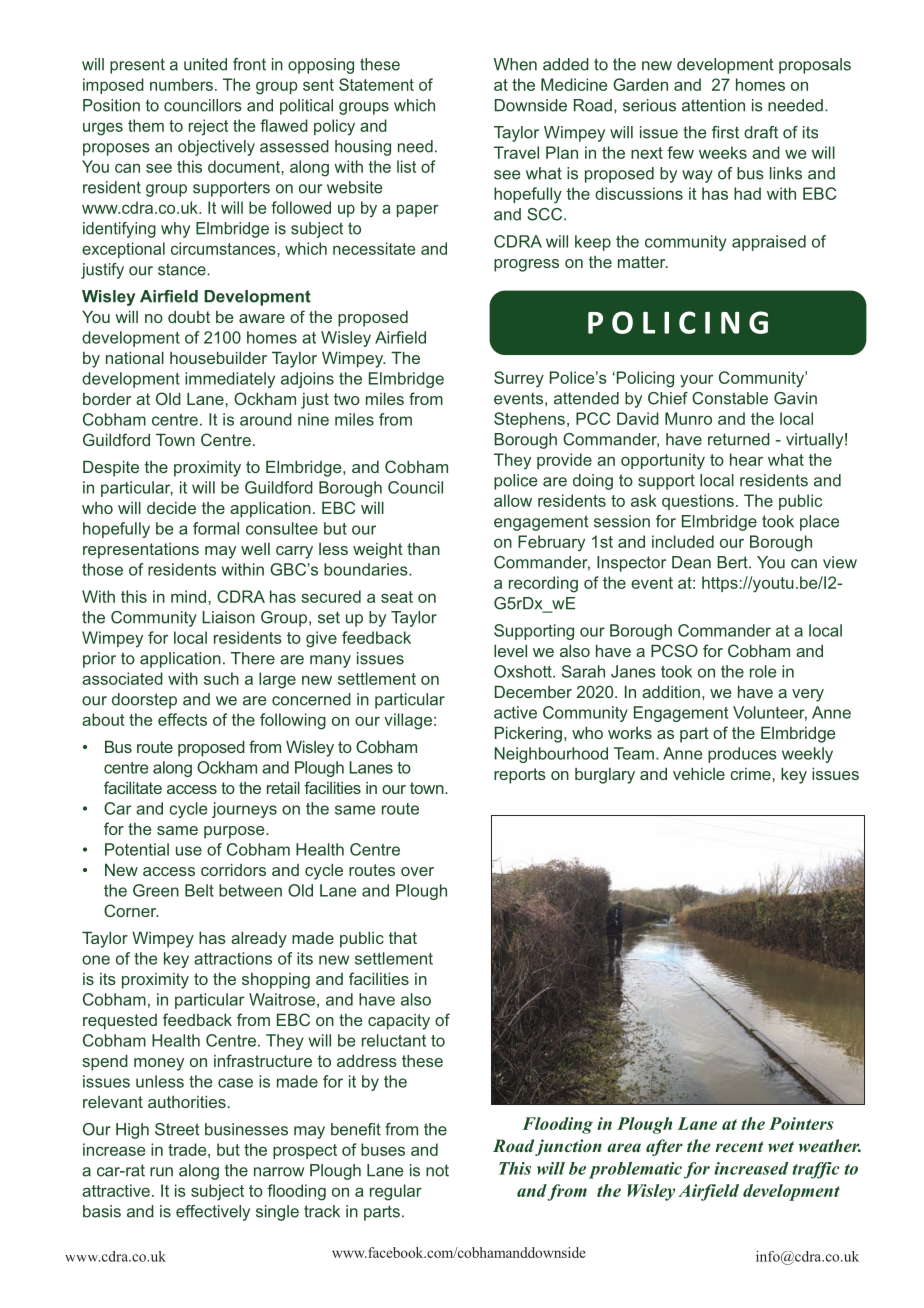  I want to click on than, so click(423, 549).
